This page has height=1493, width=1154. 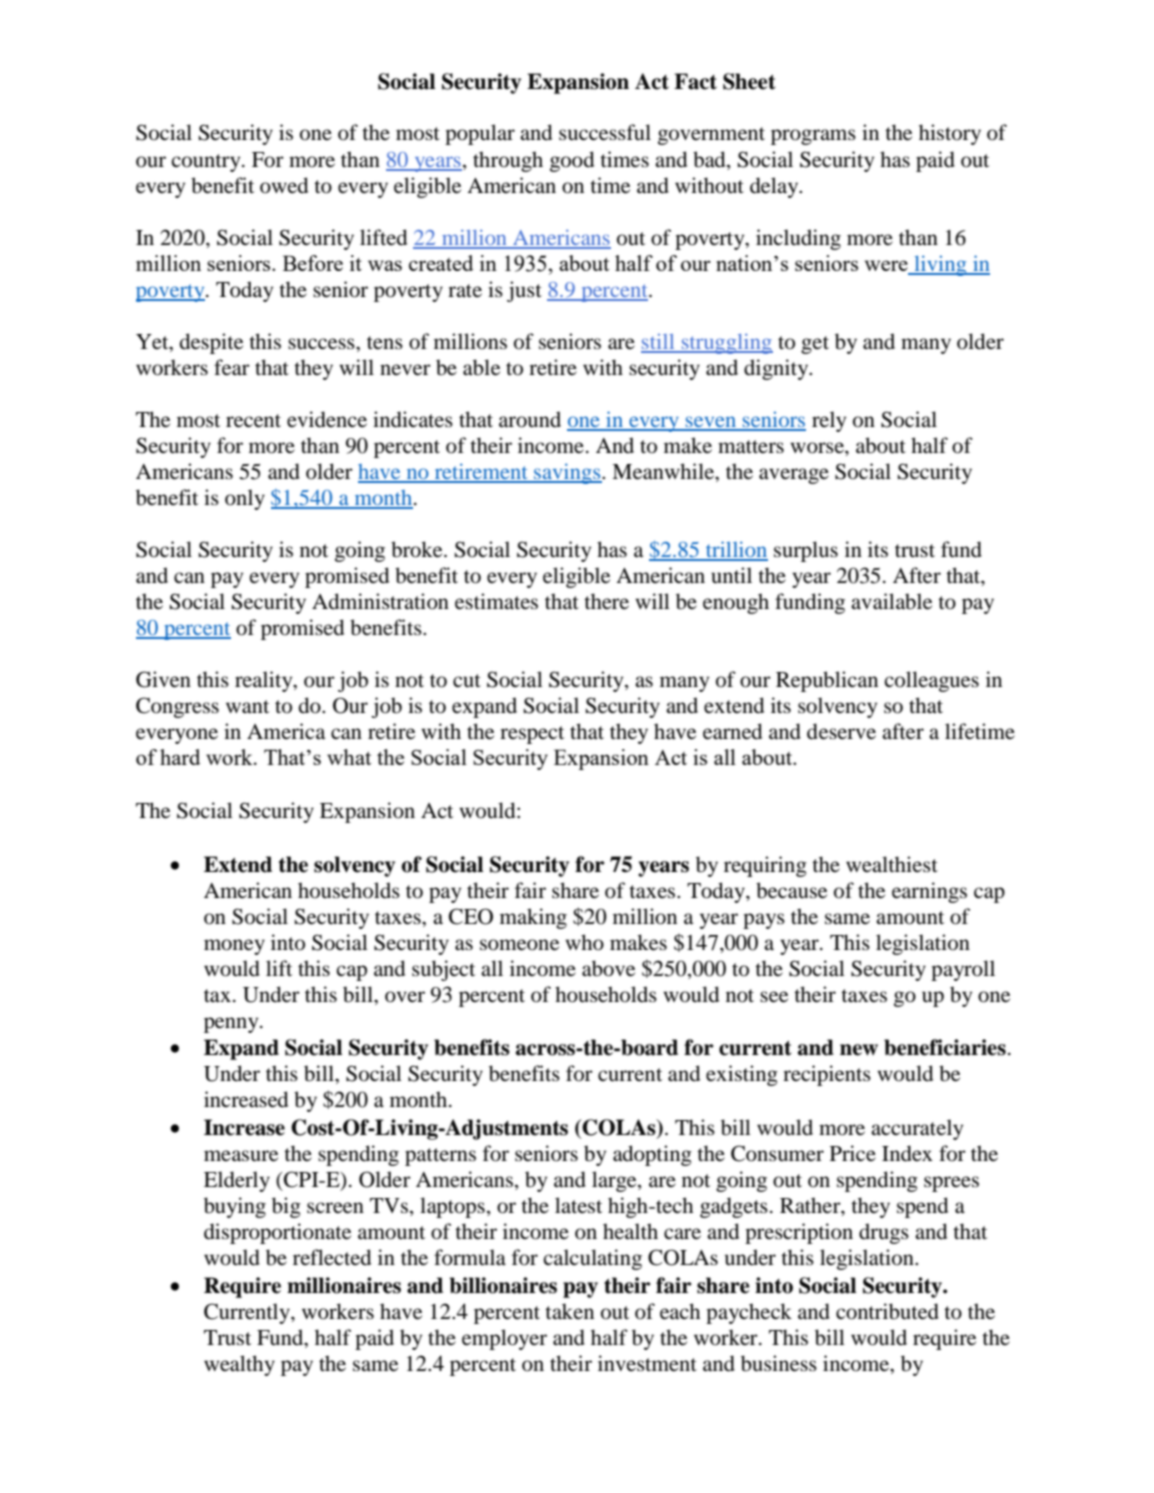 I want to click on country, so click(x=207, y=163).
